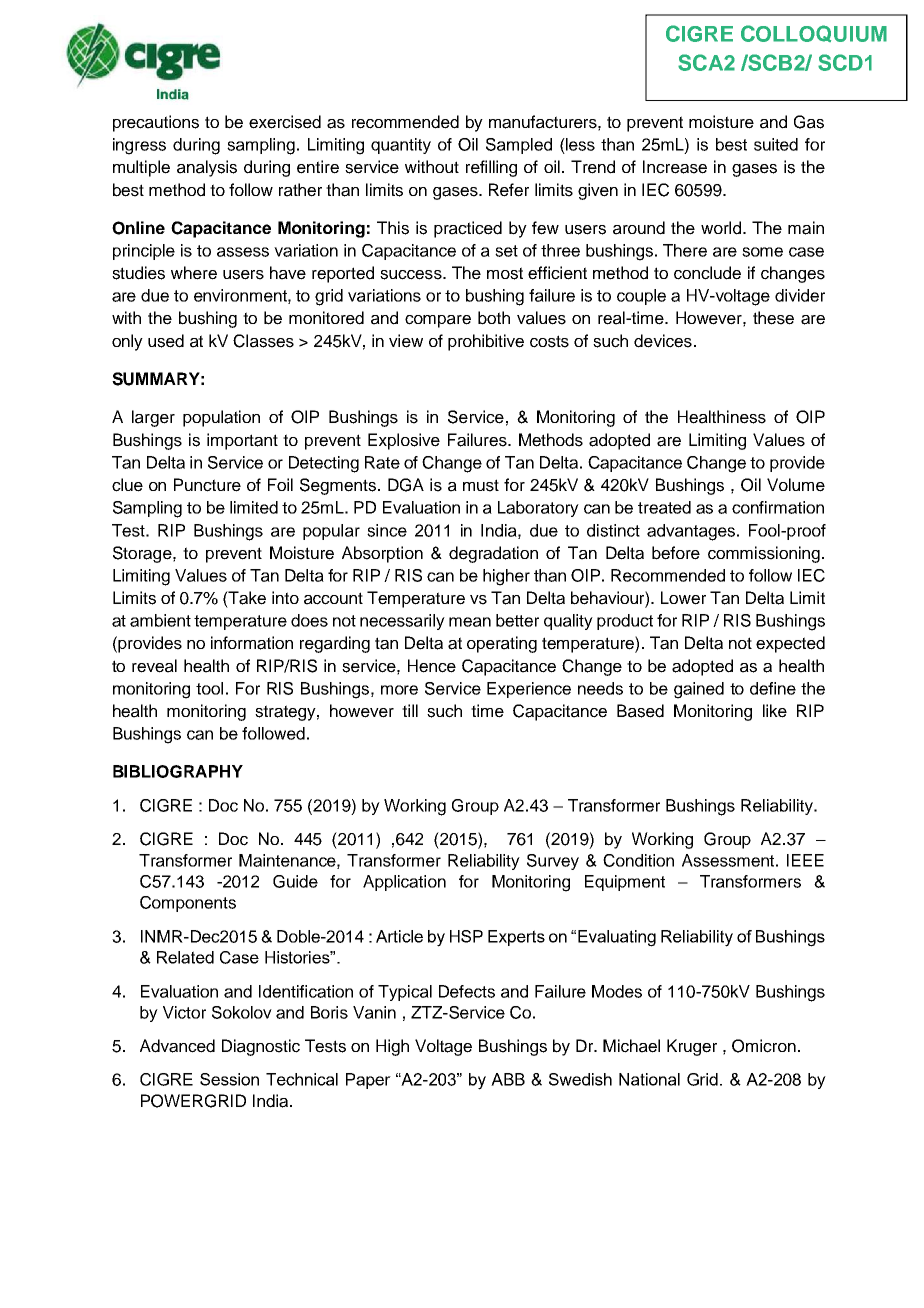 This page has width=924, height=1308. Describe the element at coordinates (156, 123) in the page. I see `precautions` at that location.
